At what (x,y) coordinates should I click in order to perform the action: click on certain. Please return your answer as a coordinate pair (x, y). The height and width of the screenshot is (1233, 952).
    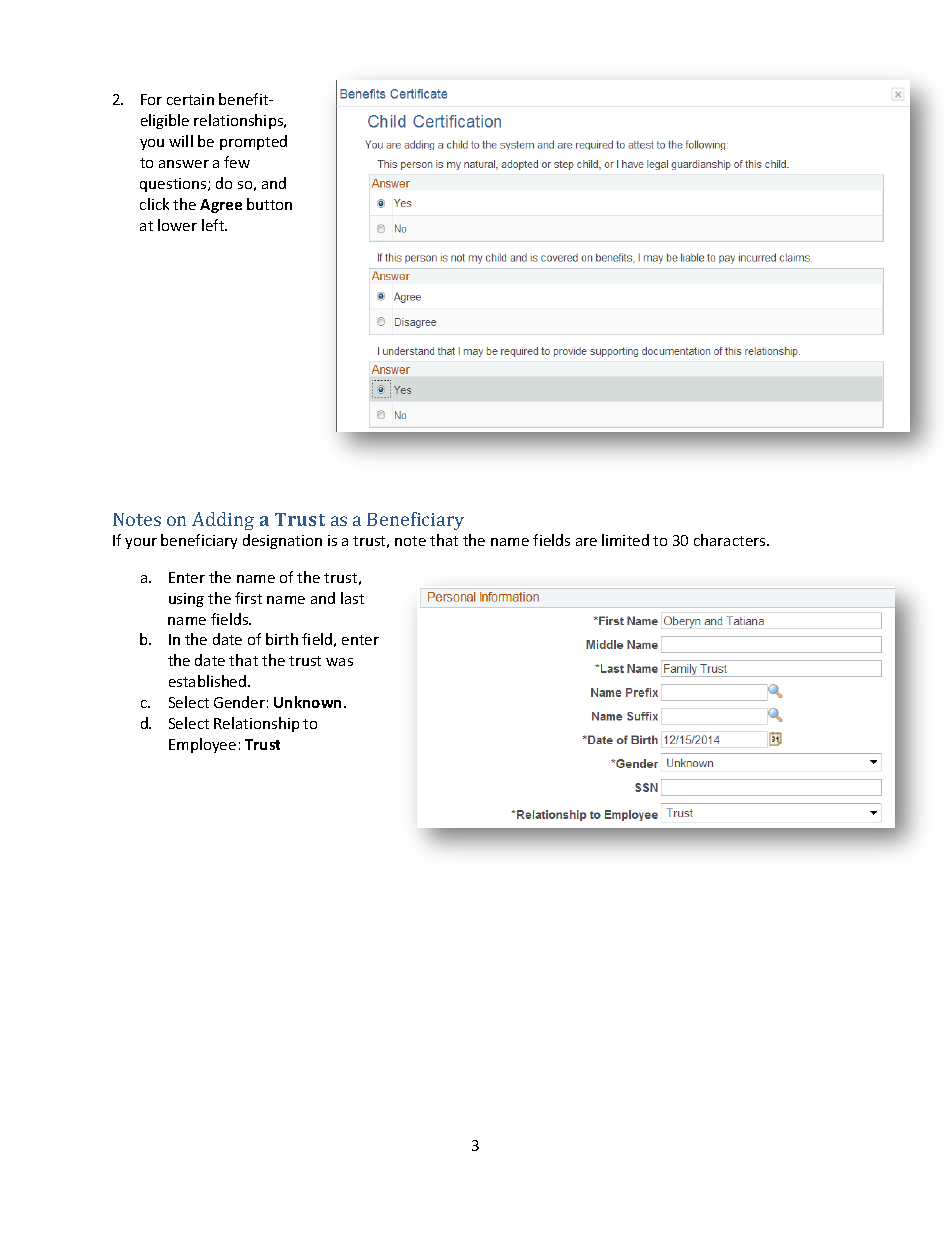
    Looking at the image, I should click on (190, 99).
